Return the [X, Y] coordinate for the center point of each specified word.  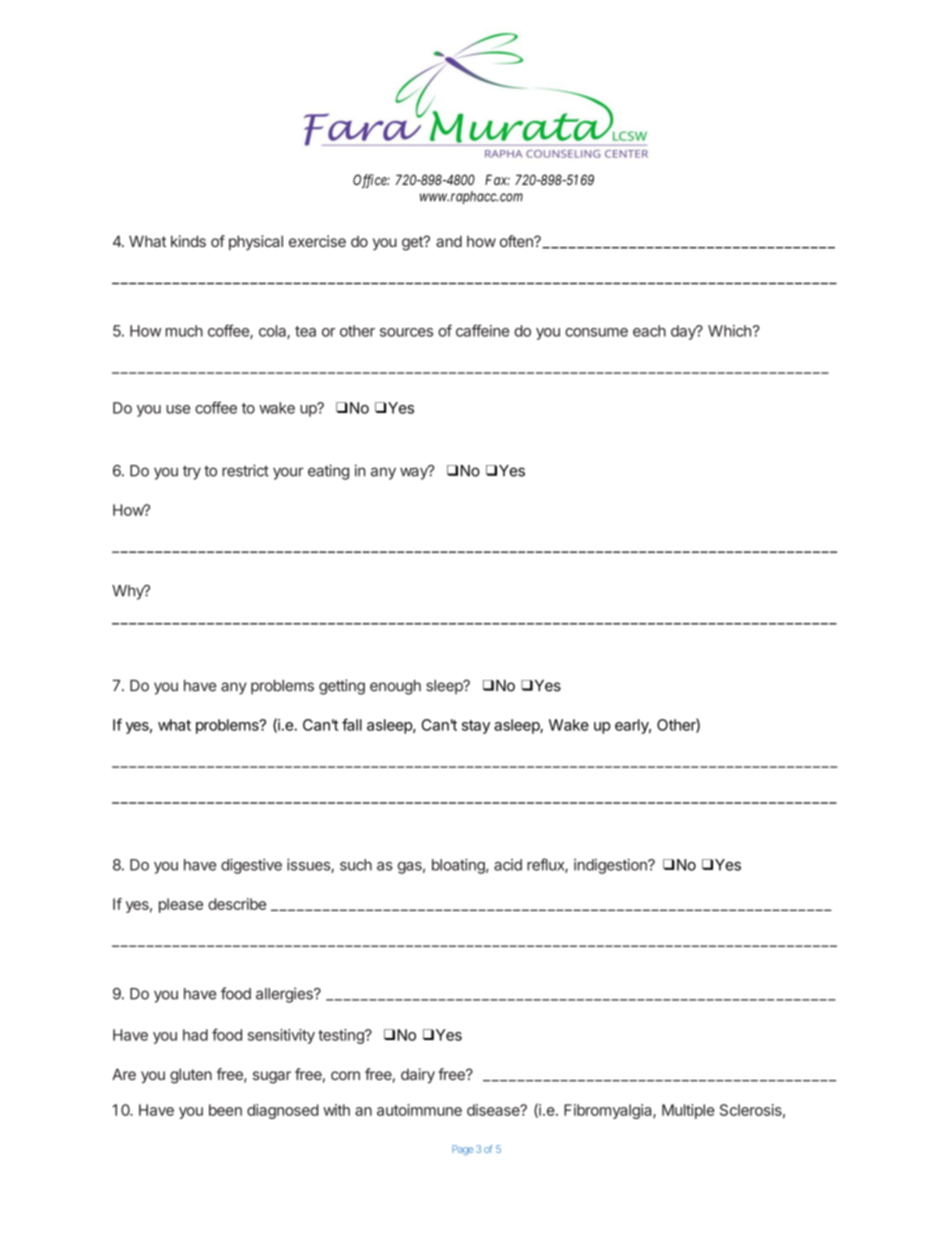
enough [395, 687]
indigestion [611, 866]
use [178, 409]
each [649, 331]
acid [508, 865]
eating [328, 472]
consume [596, 332]
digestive [251, 866]
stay [476, 727]
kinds [188, 241]
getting [342, 687]
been [225, 1110]
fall [352, 724]
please [181, 905]
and [449, 241]
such [356, 865]
